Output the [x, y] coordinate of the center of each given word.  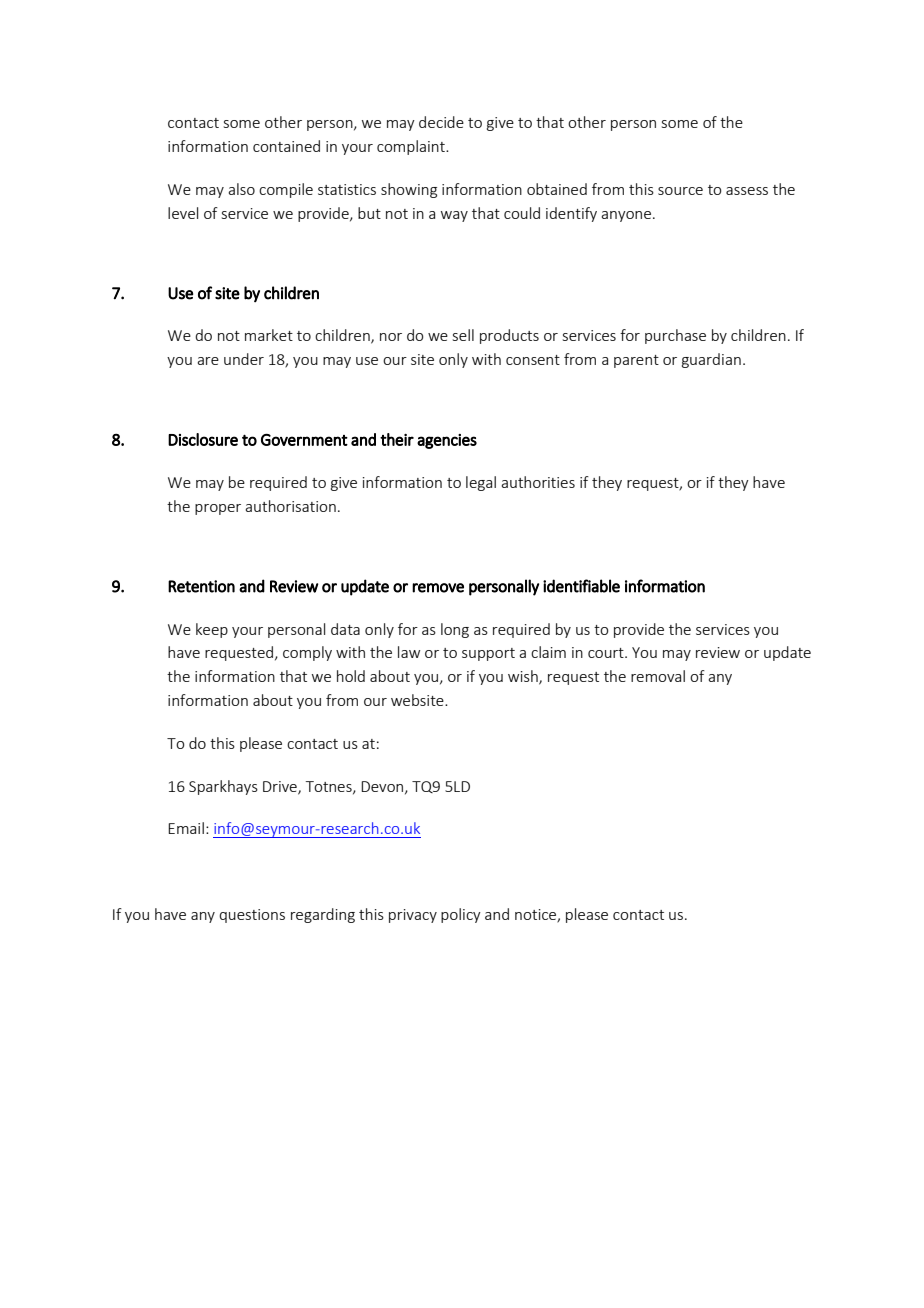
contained [286, 146]
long [455, 630]
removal [658, 676]
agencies [447, 441]
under [244, 359]
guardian [711, 360]
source [680, 191]
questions [252, 916]
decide [441, 122]
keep [212, 630]
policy [461, 915]
